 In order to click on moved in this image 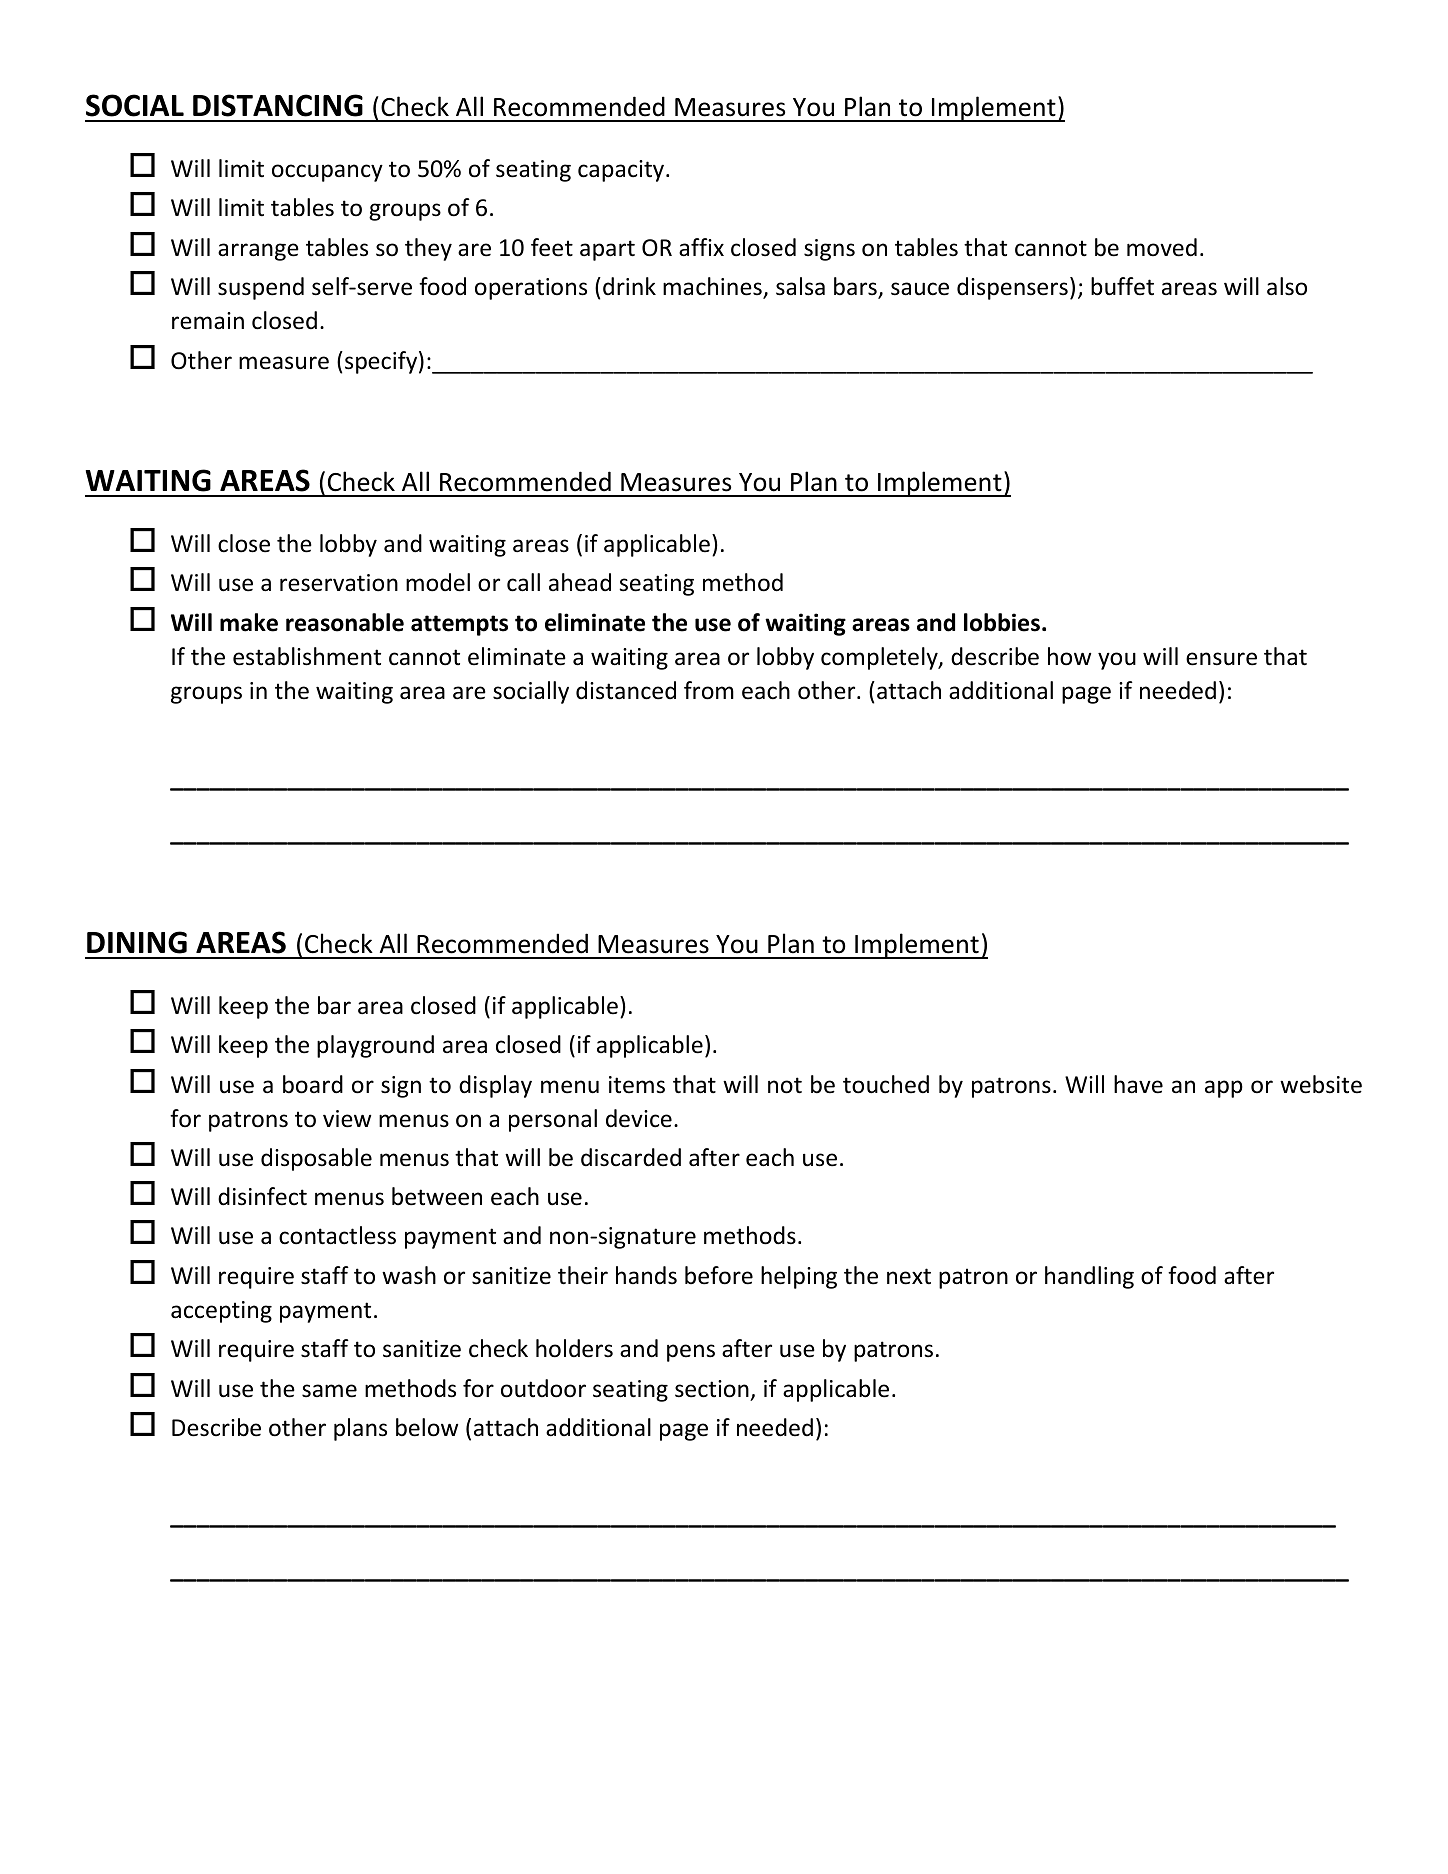, I will do `click(1162, 247)`.
